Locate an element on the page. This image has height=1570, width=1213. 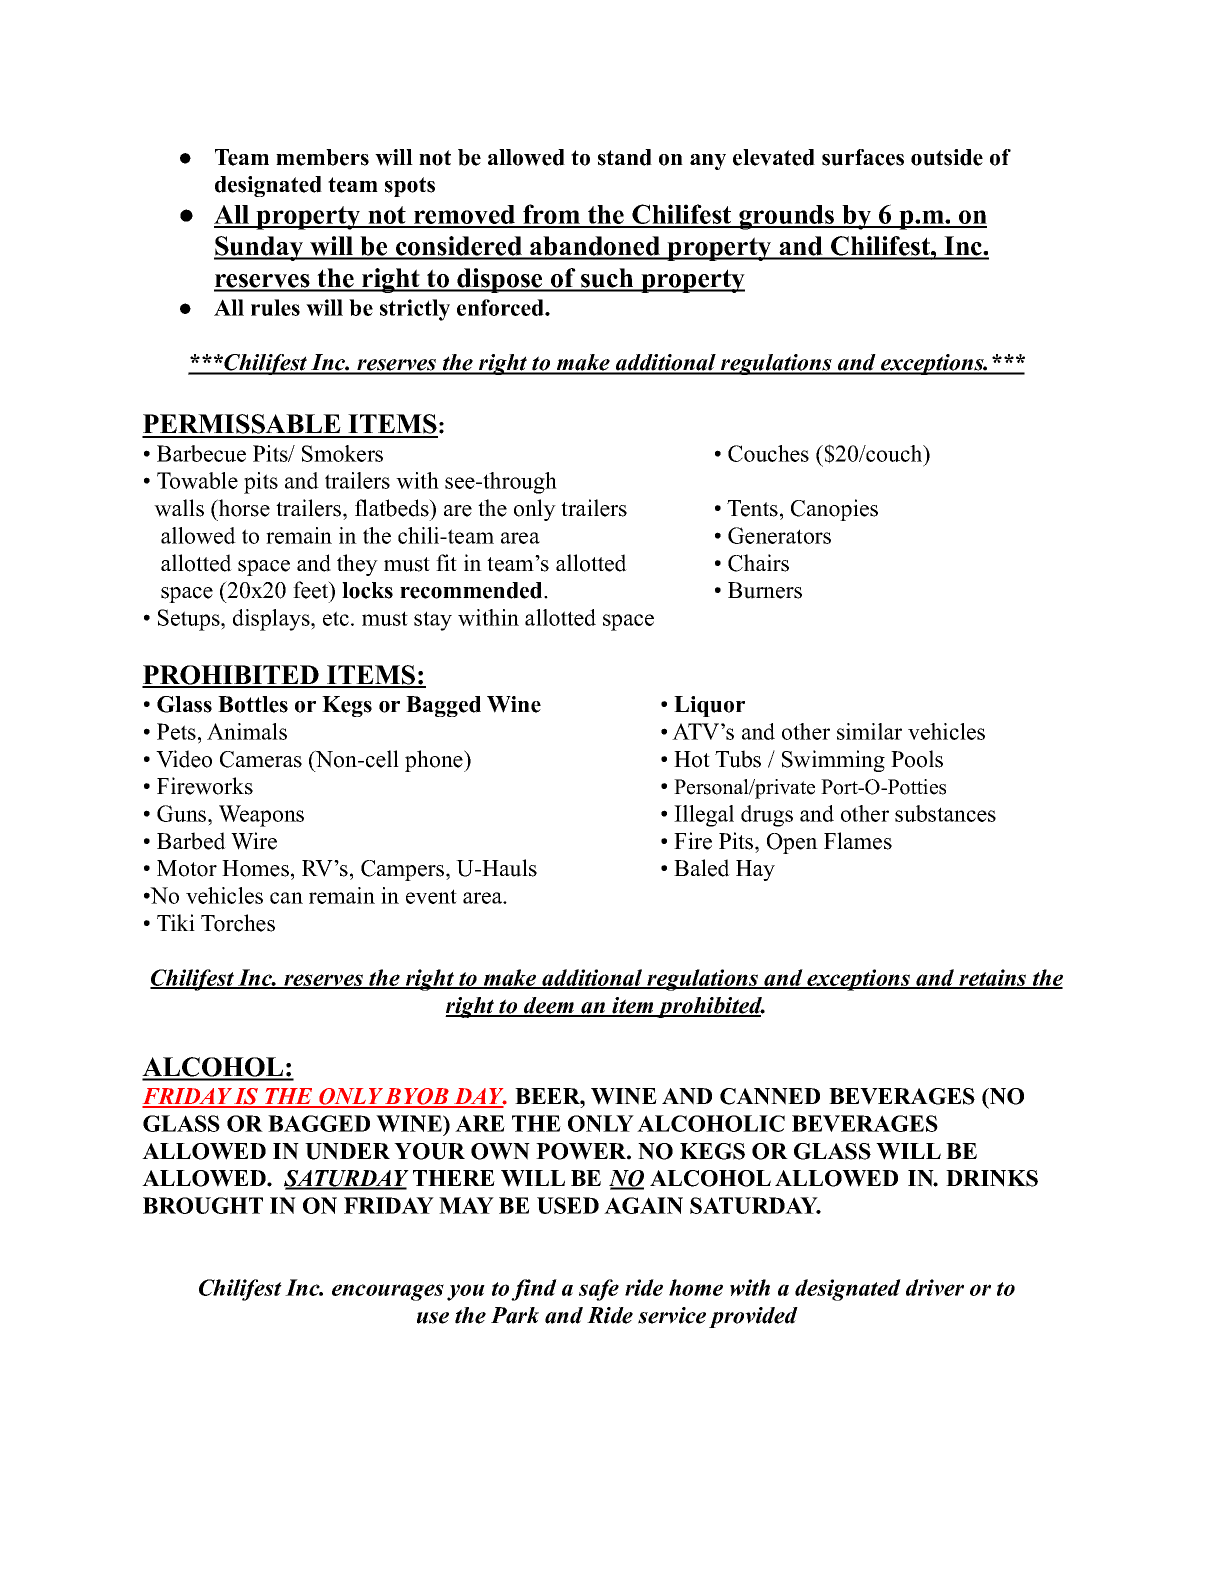
surfaces is located at coordinates (863, 157).
